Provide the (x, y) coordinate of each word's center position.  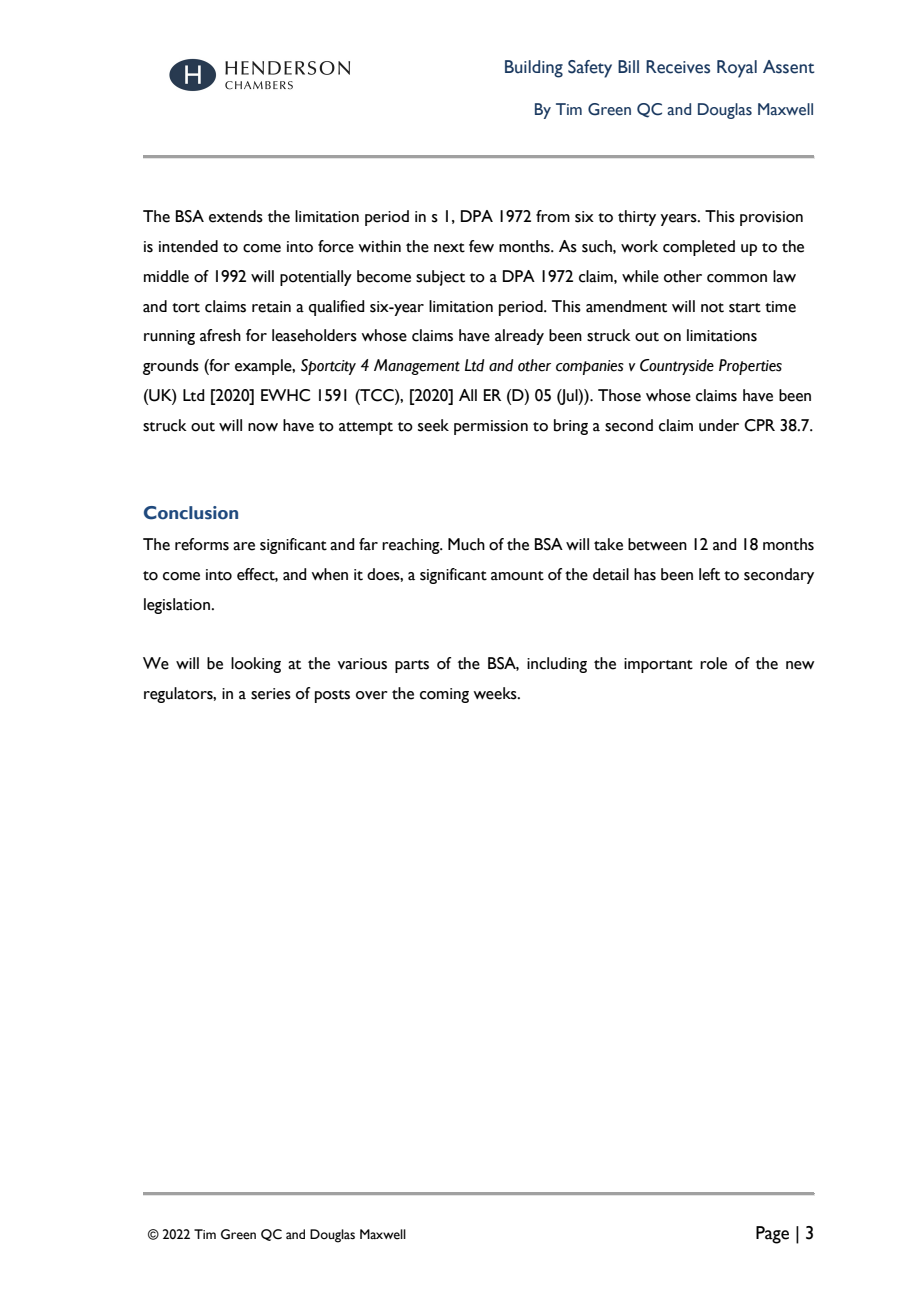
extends (236, 216)
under (719, 425)
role (713, 663)
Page (772, 1235)
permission (491, 427)
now (263, 427)
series (271, 694)
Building (534, 69)
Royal (737, 69)
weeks (496, 693)
